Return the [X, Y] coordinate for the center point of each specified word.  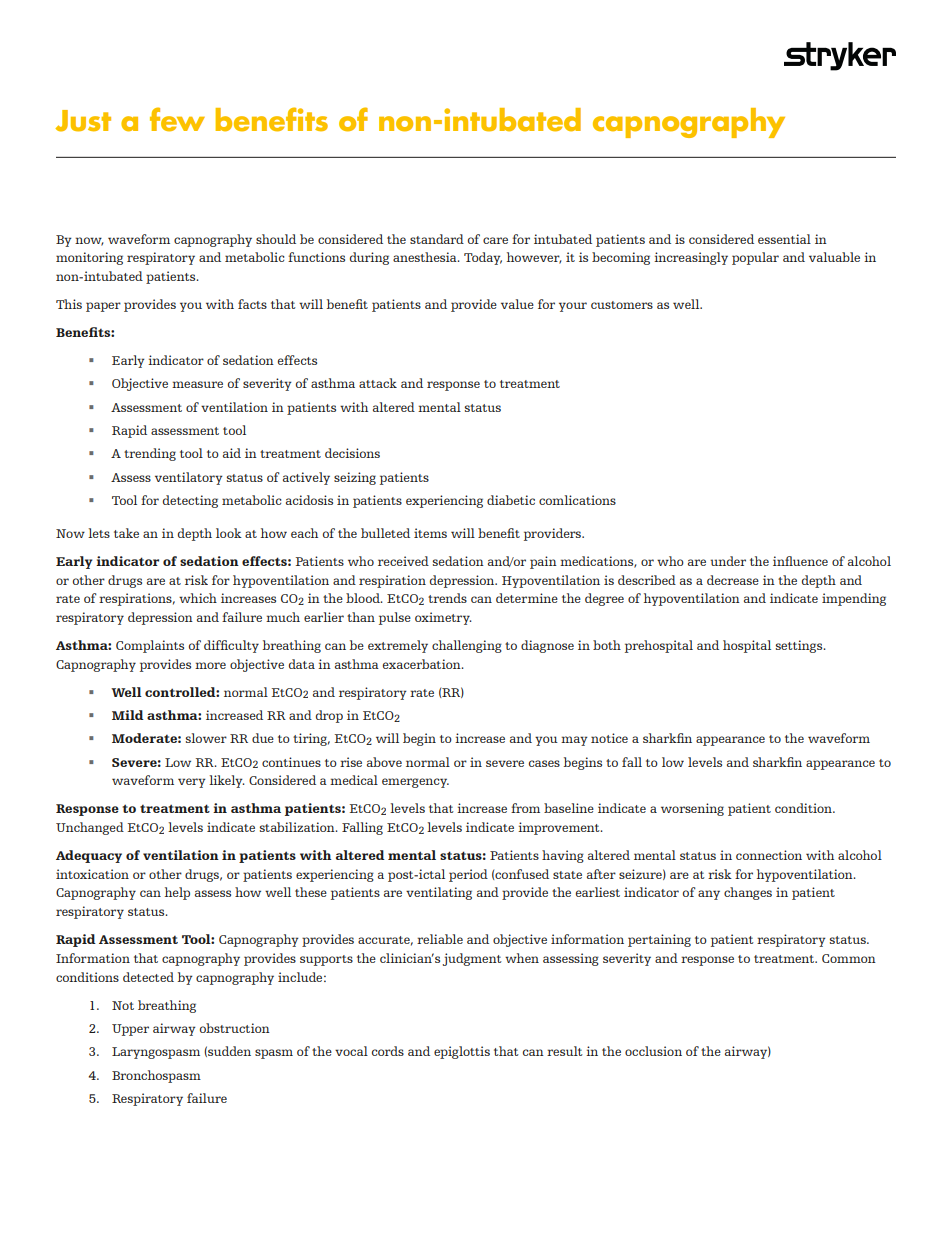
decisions [352, 453]
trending [150, 454]
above [384, 762]
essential [784, 239]
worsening [692, 809]
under [728, 561]
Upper [130, 1030]
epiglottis [462, 1052]
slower [206, 738]
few [177, 119]
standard [437, 239]
